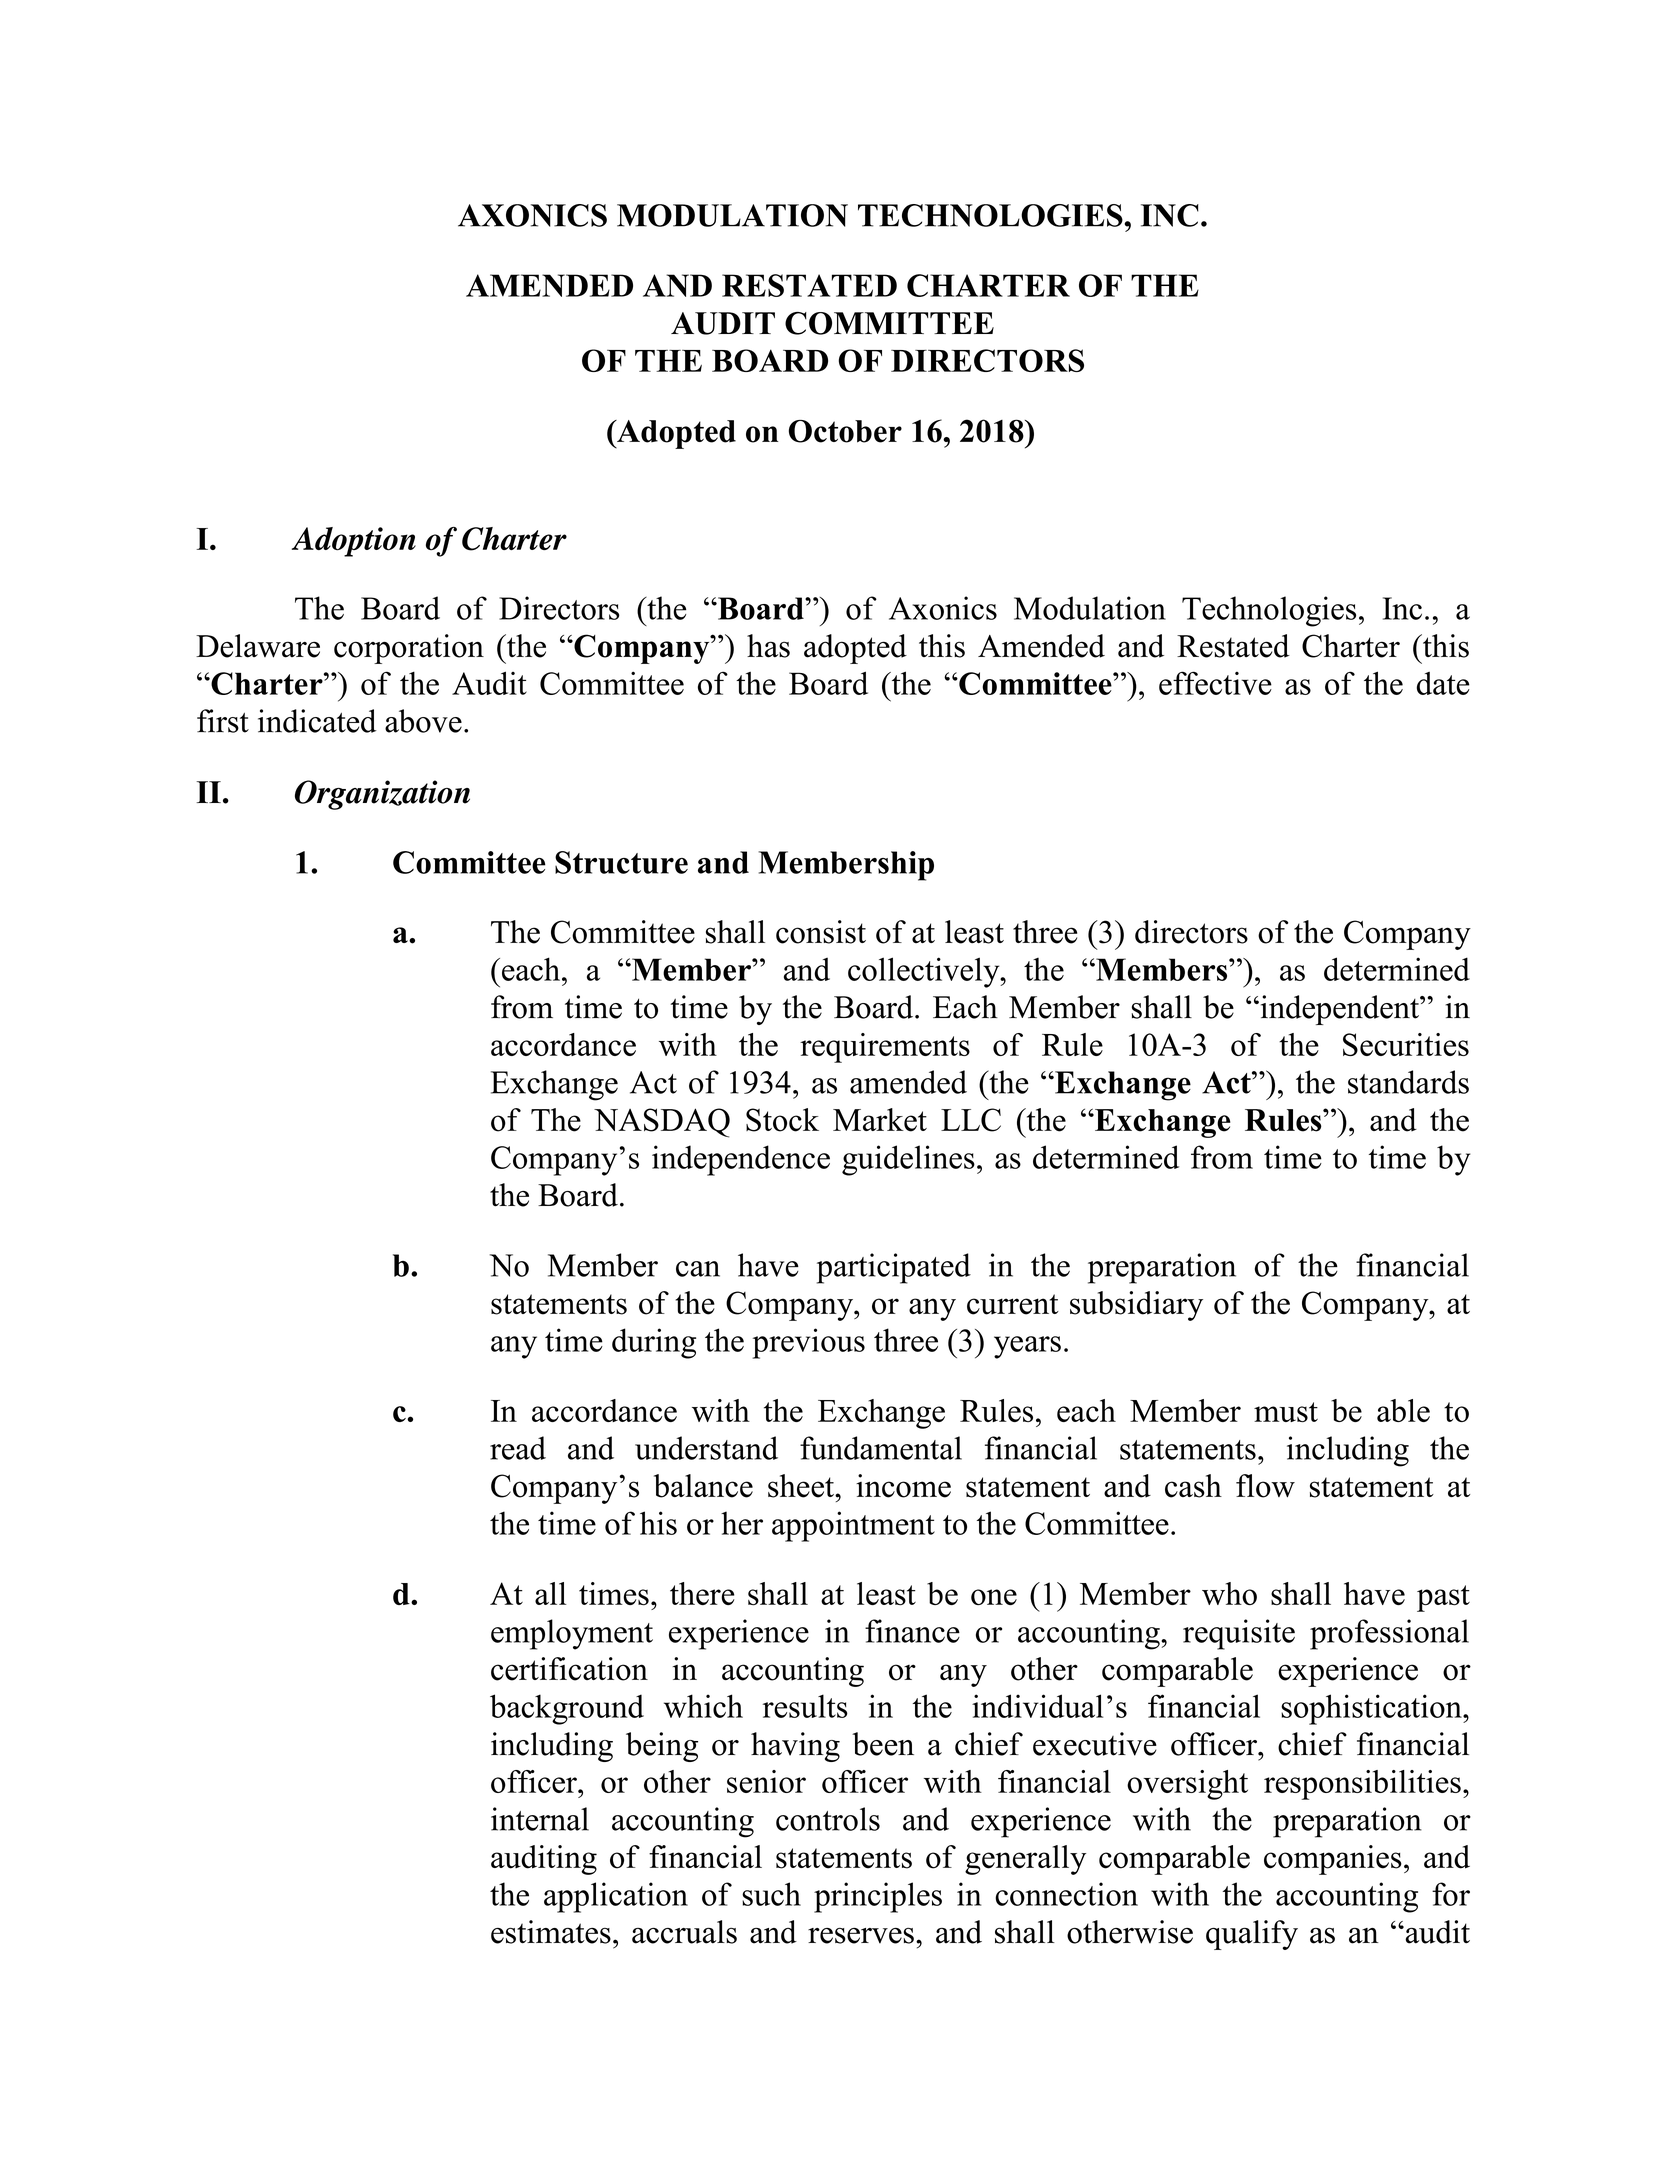 Image resolution: width=1666 pixels, height=2157 pixels. Describe the element at coordinates (908, 1160) in the screenshot. I see `guidelines` at that location.
